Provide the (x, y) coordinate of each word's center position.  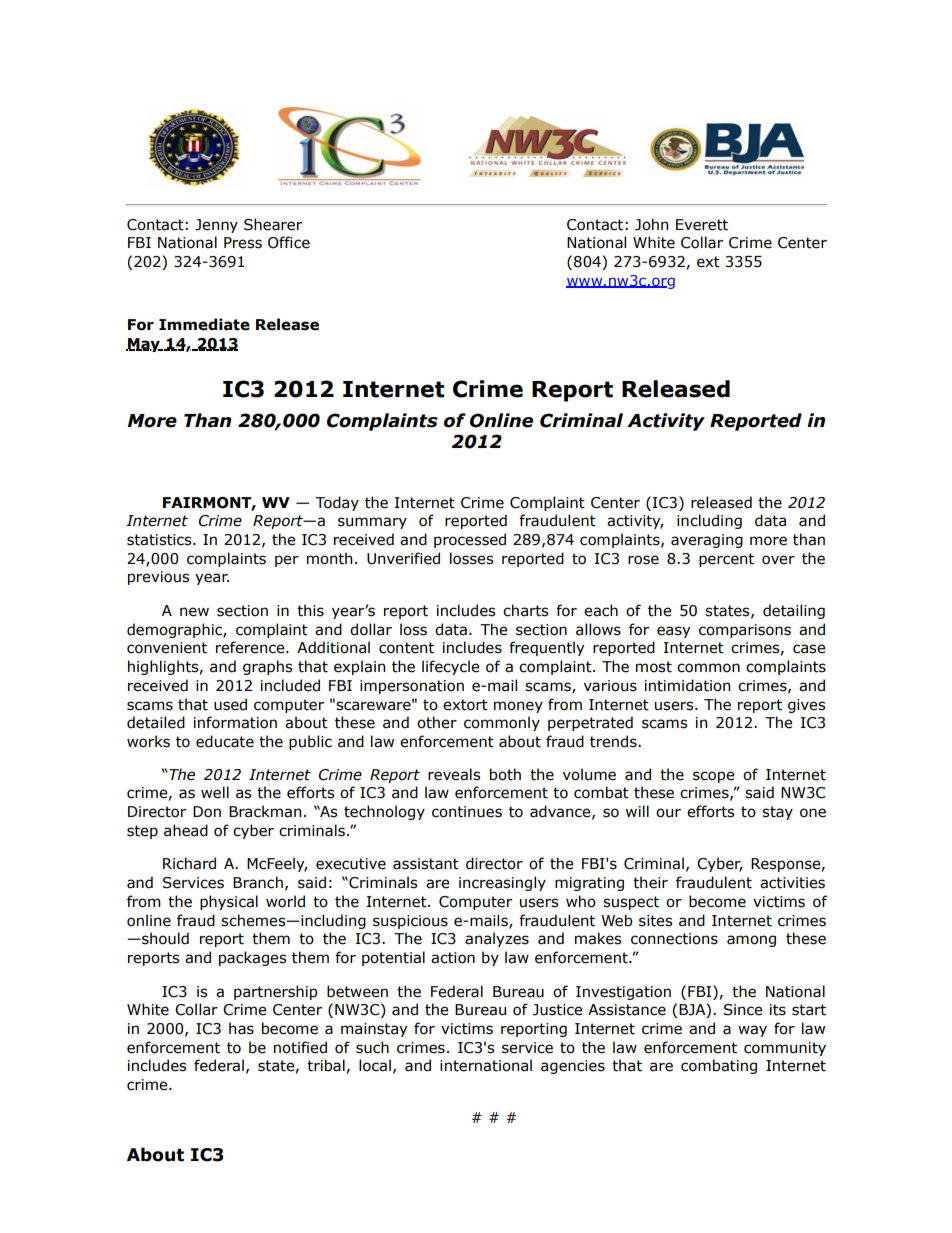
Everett (702, 225)
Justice (557, 1010)
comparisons (745, 631)
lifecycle (450, 667)
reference (251, 647)
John (651, 224)
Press (243, 243)
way (752, 1031)
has (241, 1028)
